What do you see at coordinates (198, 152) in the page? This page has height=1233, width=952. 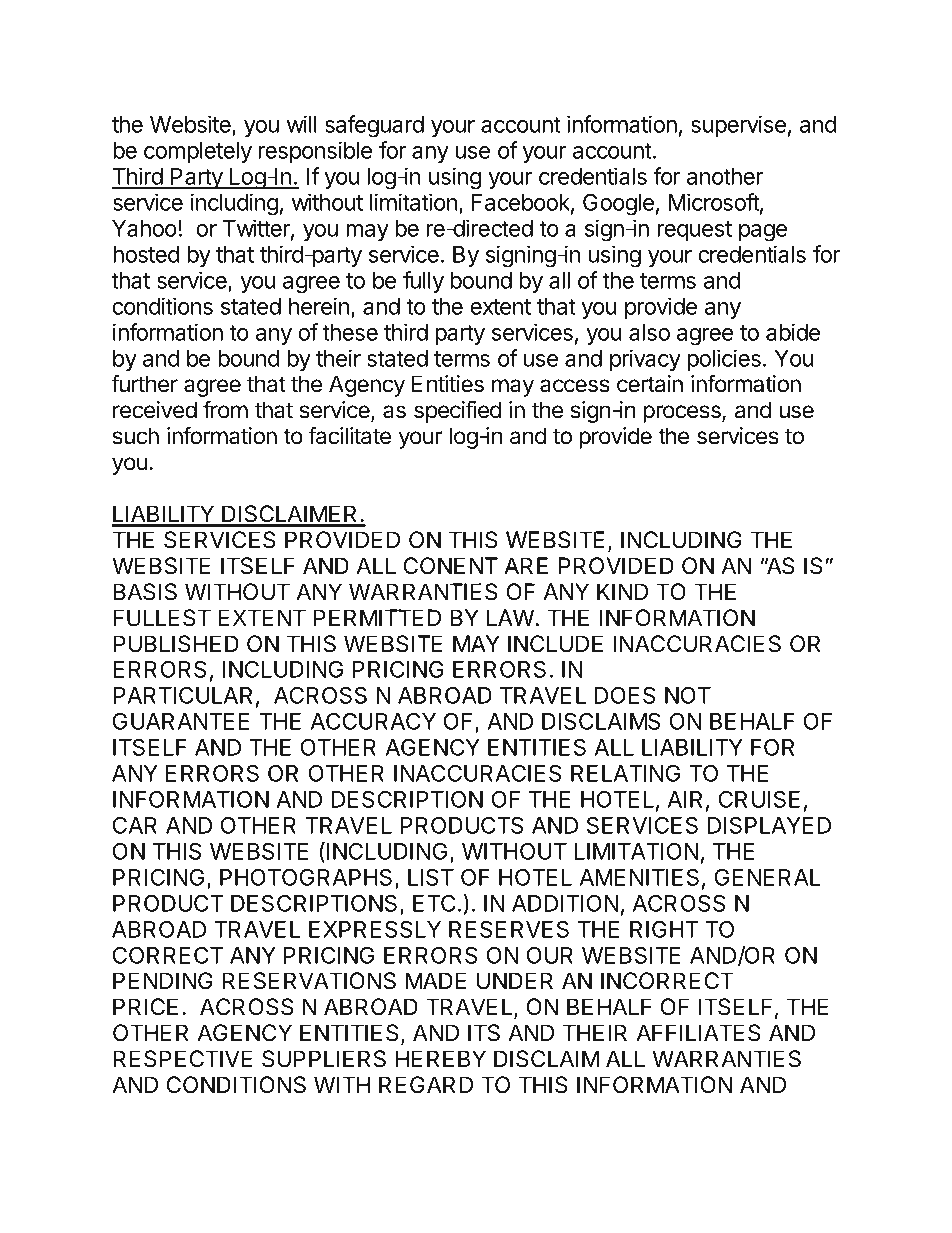 I see `completely` at bounding box center [198, 152].
